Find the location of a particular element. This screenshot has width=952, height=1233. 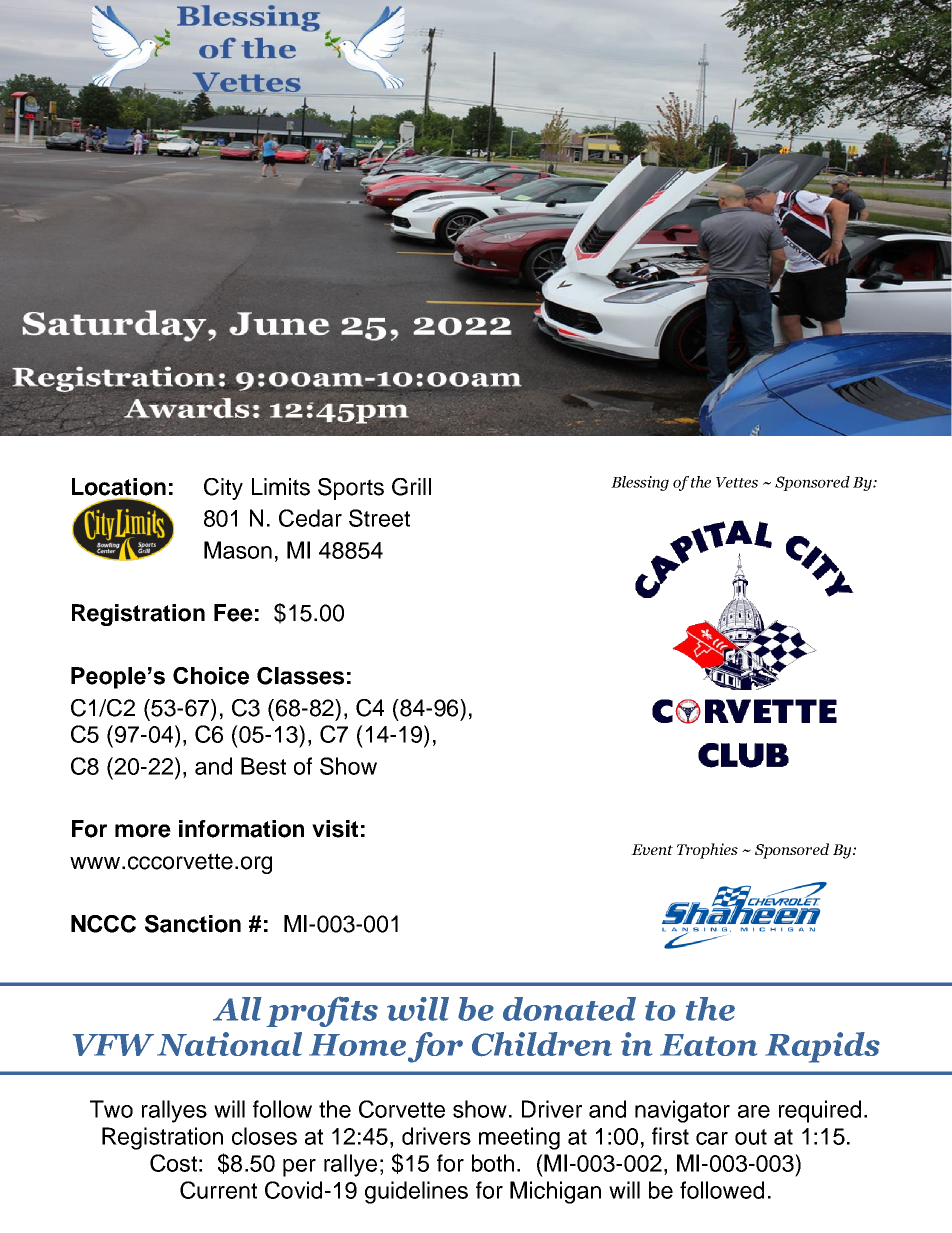

Eaton is located at coordinates (708, 1045).
